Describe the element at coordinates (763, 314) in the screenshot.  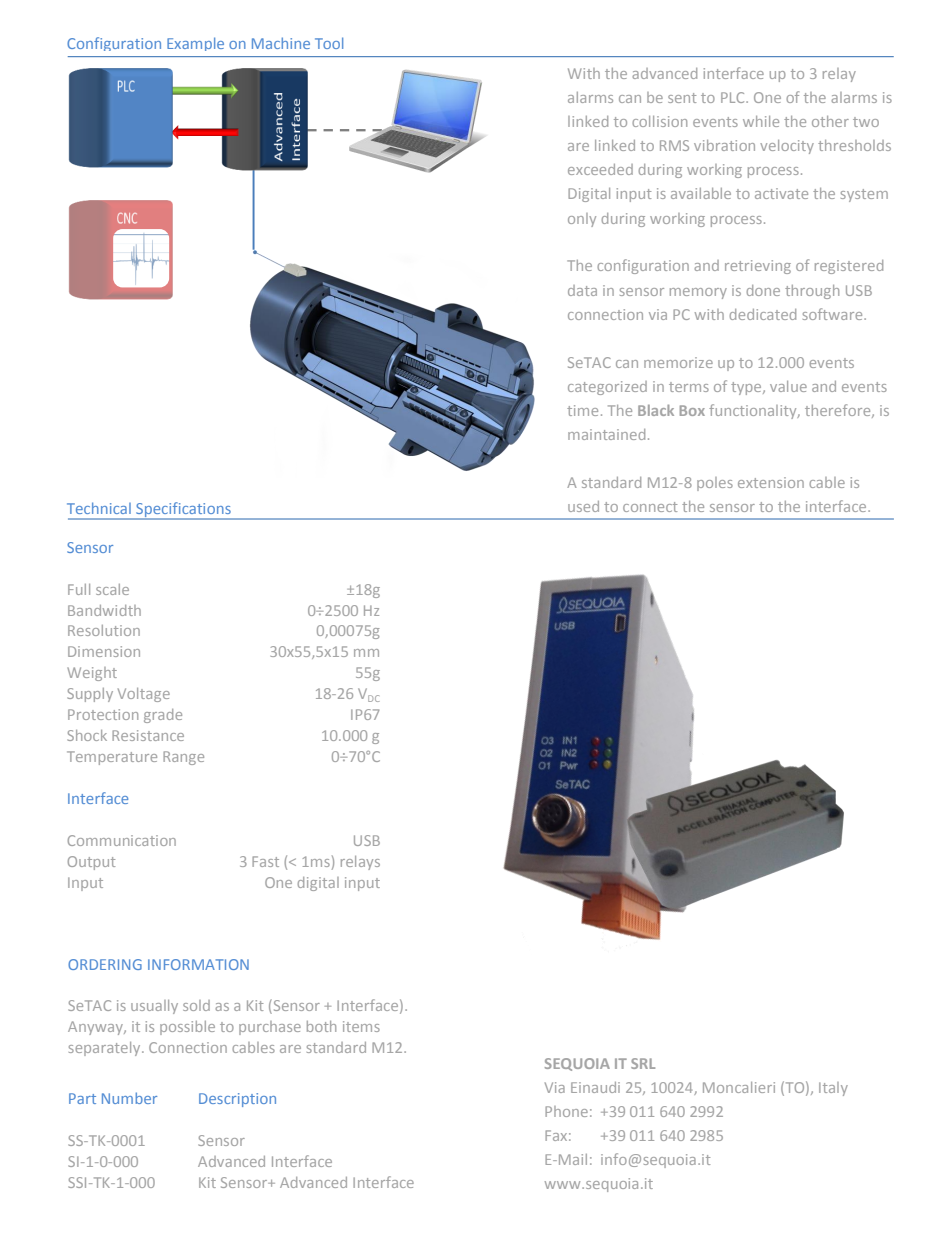
I see `dedicated` at that location.
